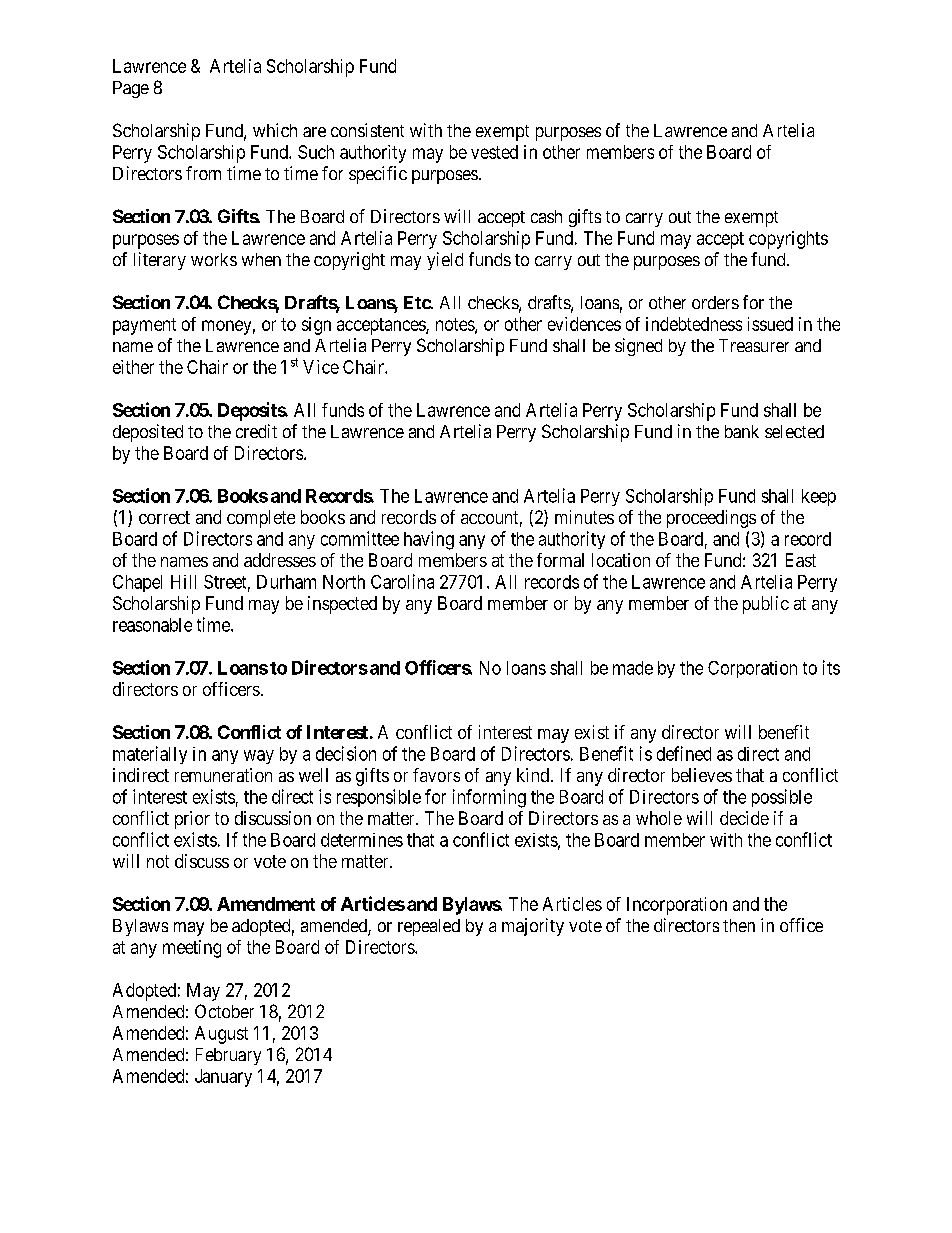 Image resolution: width=952 pixels, height=1233 pixels. Describe the element at coordinates (494, 152) in the document. I see `vested` at that location.
